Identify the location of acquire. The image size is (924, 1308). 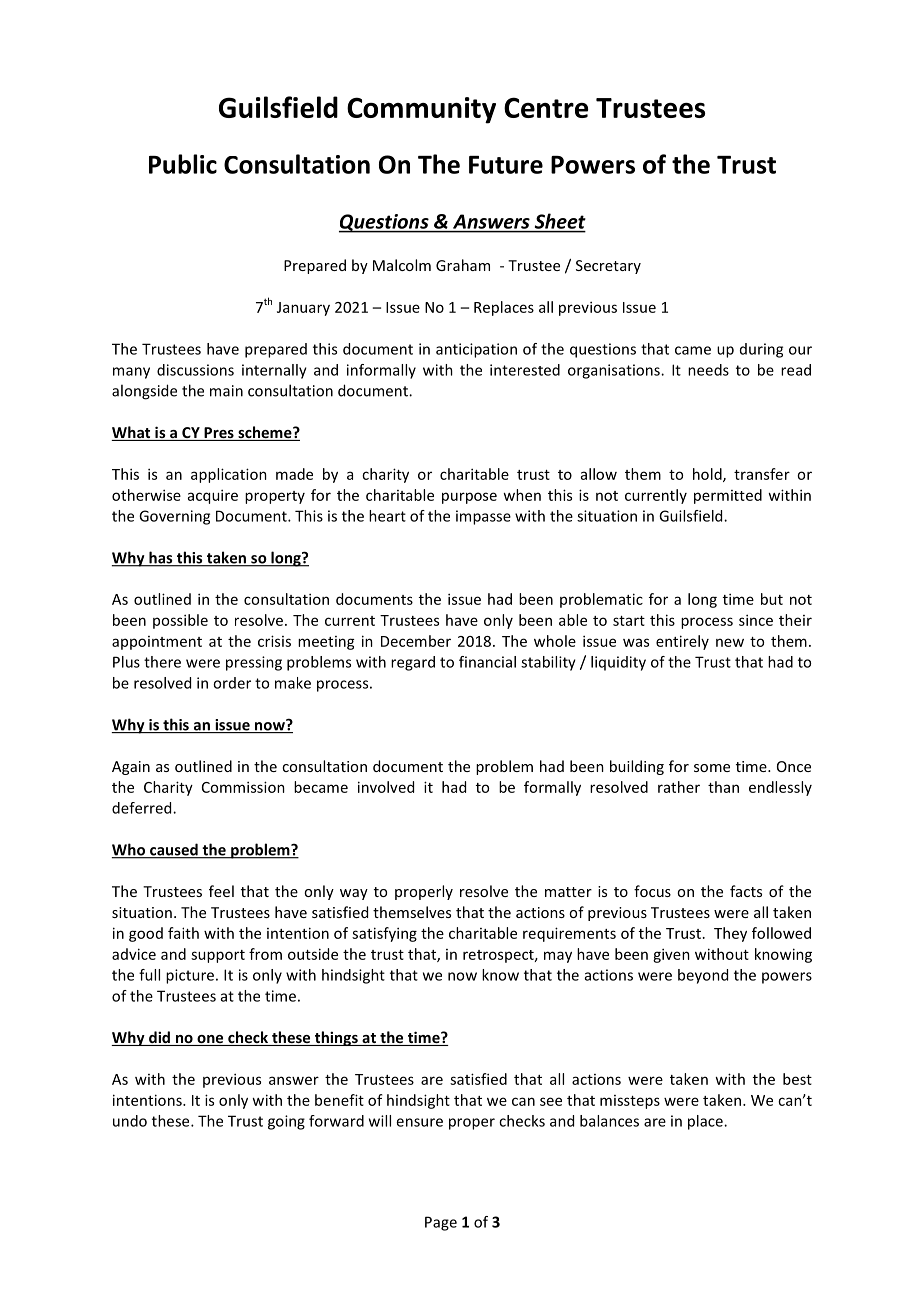
(213, 496).
